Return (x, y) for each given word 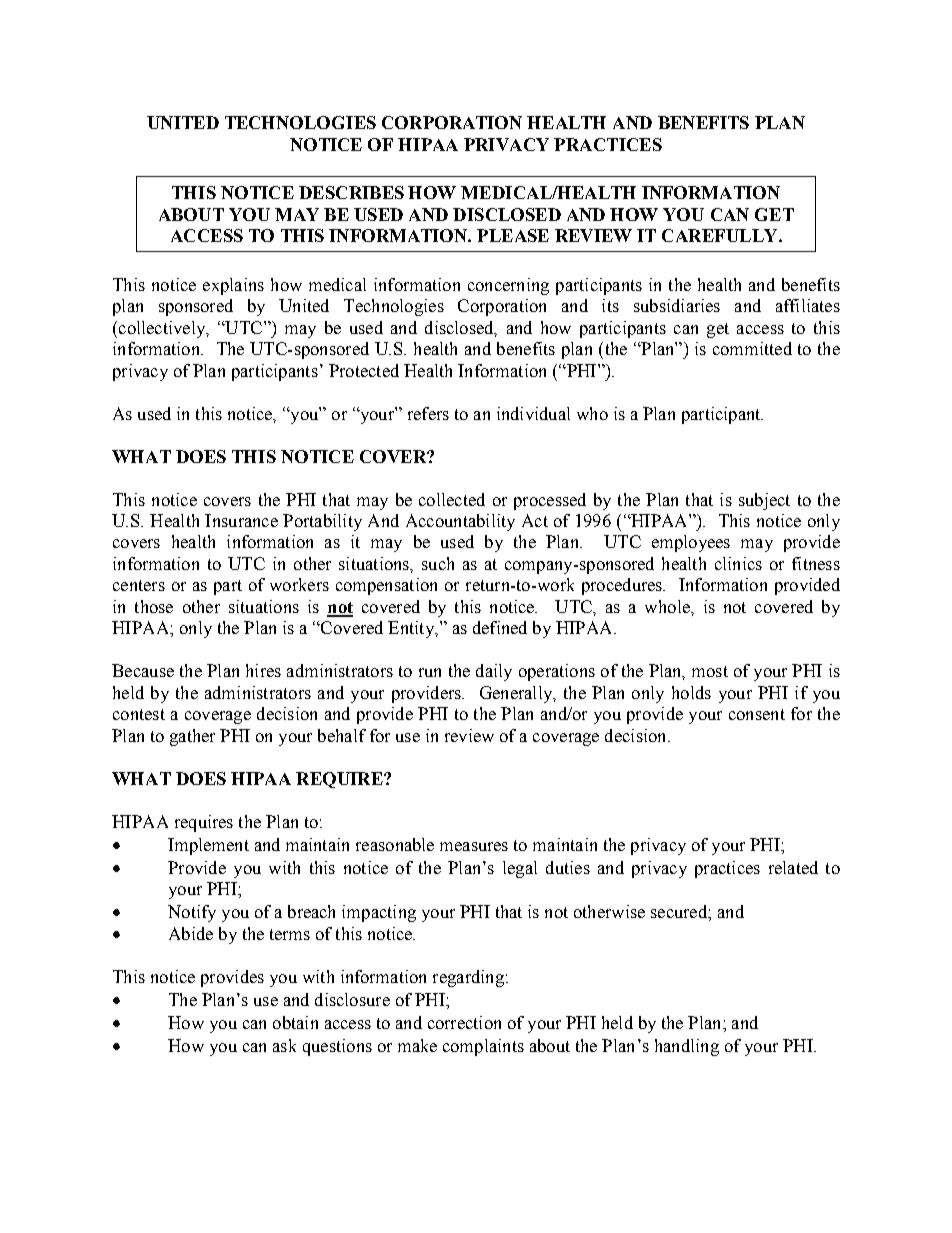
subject (764, 501)
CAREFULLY (721, 235)
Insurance (241, 520)
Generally (517, 694)
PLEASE (513, 235)
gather (192, 737)
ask (284, 1045)
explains (233, 286)
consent (757, 714)
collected (452, 499)
